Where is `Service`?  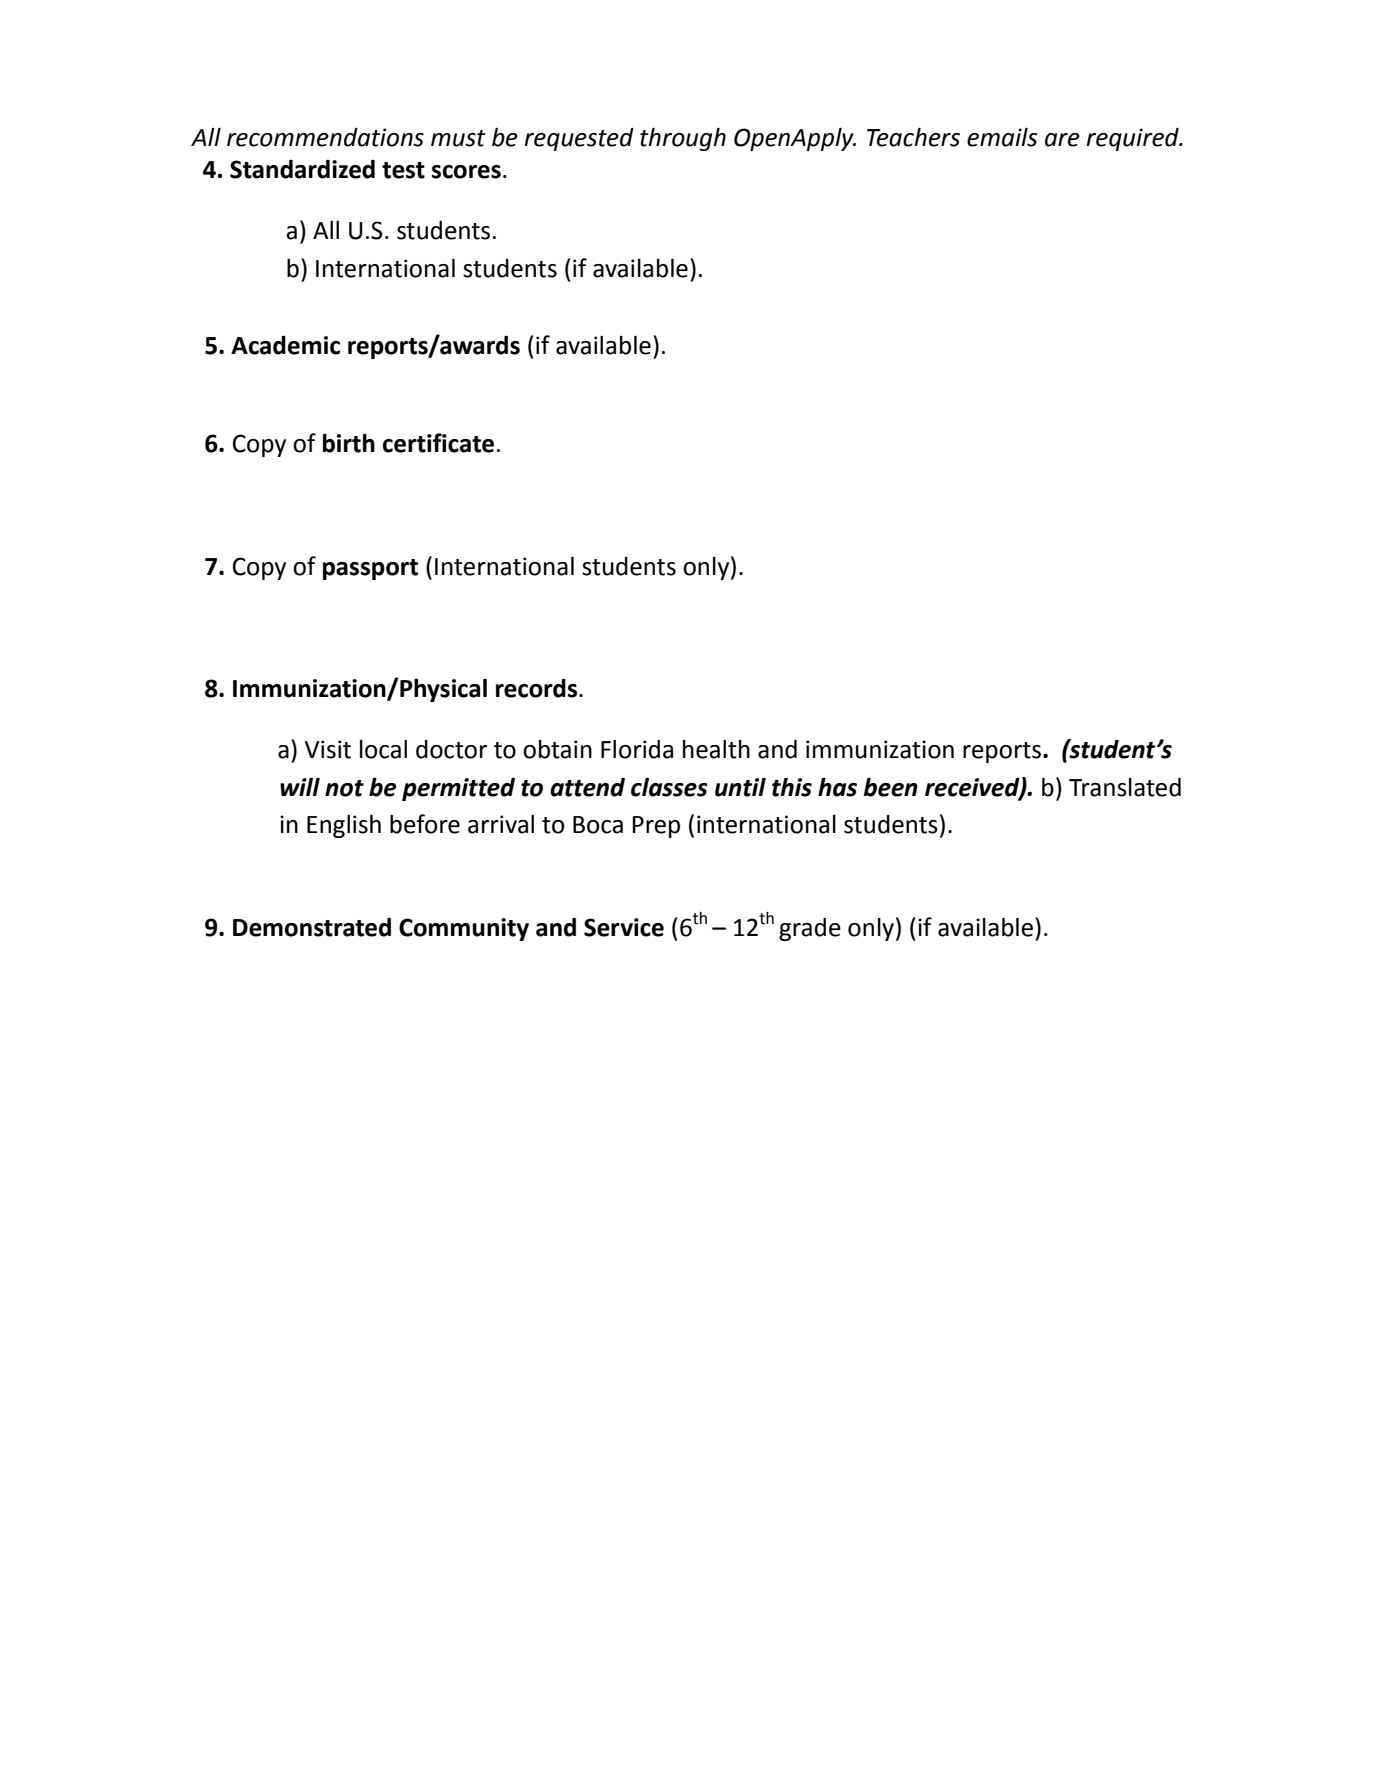
Service is located at coordinates (624, 927).
